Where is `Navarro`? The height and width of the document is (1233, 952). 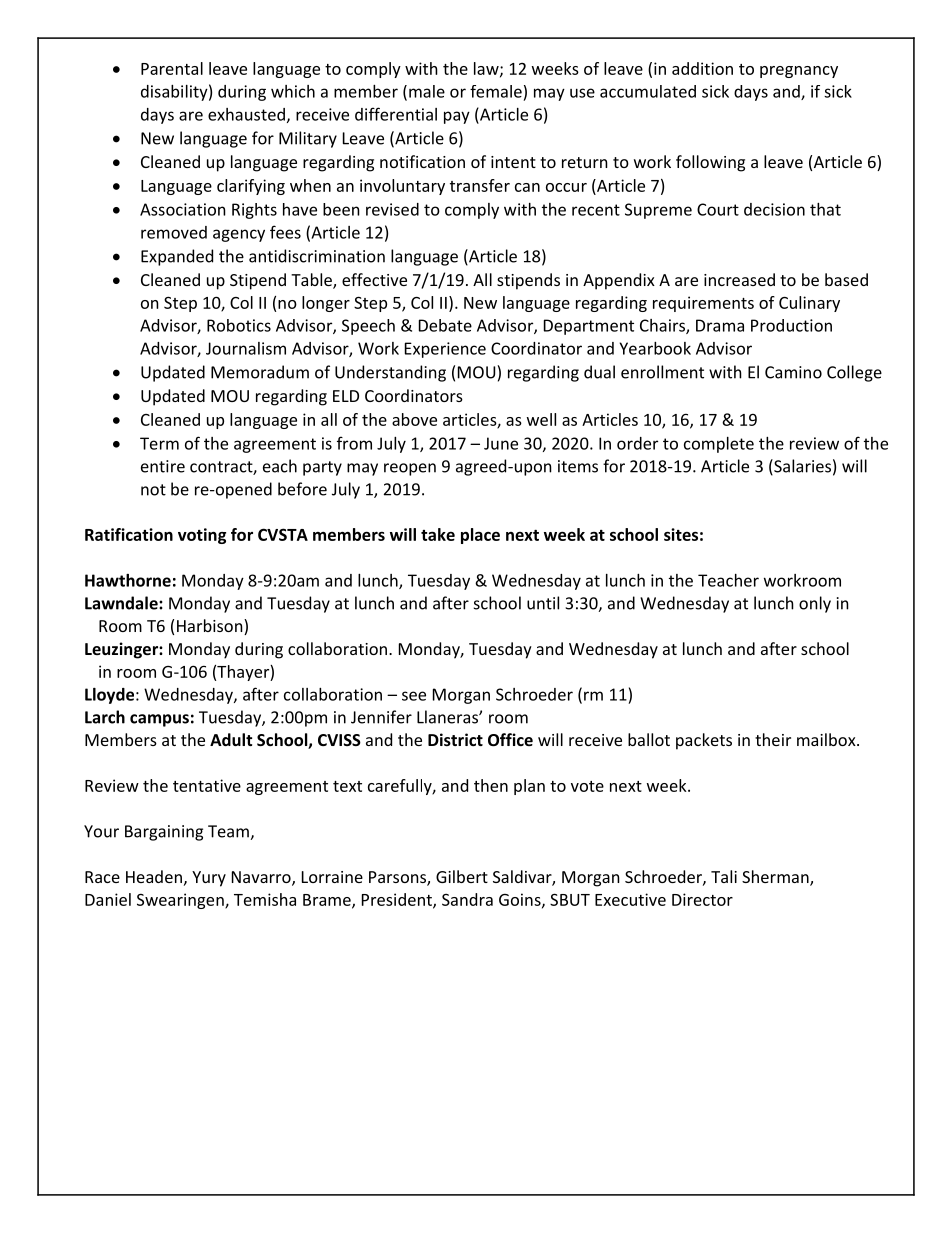 Navarro is located at coordinates (262, 878).
